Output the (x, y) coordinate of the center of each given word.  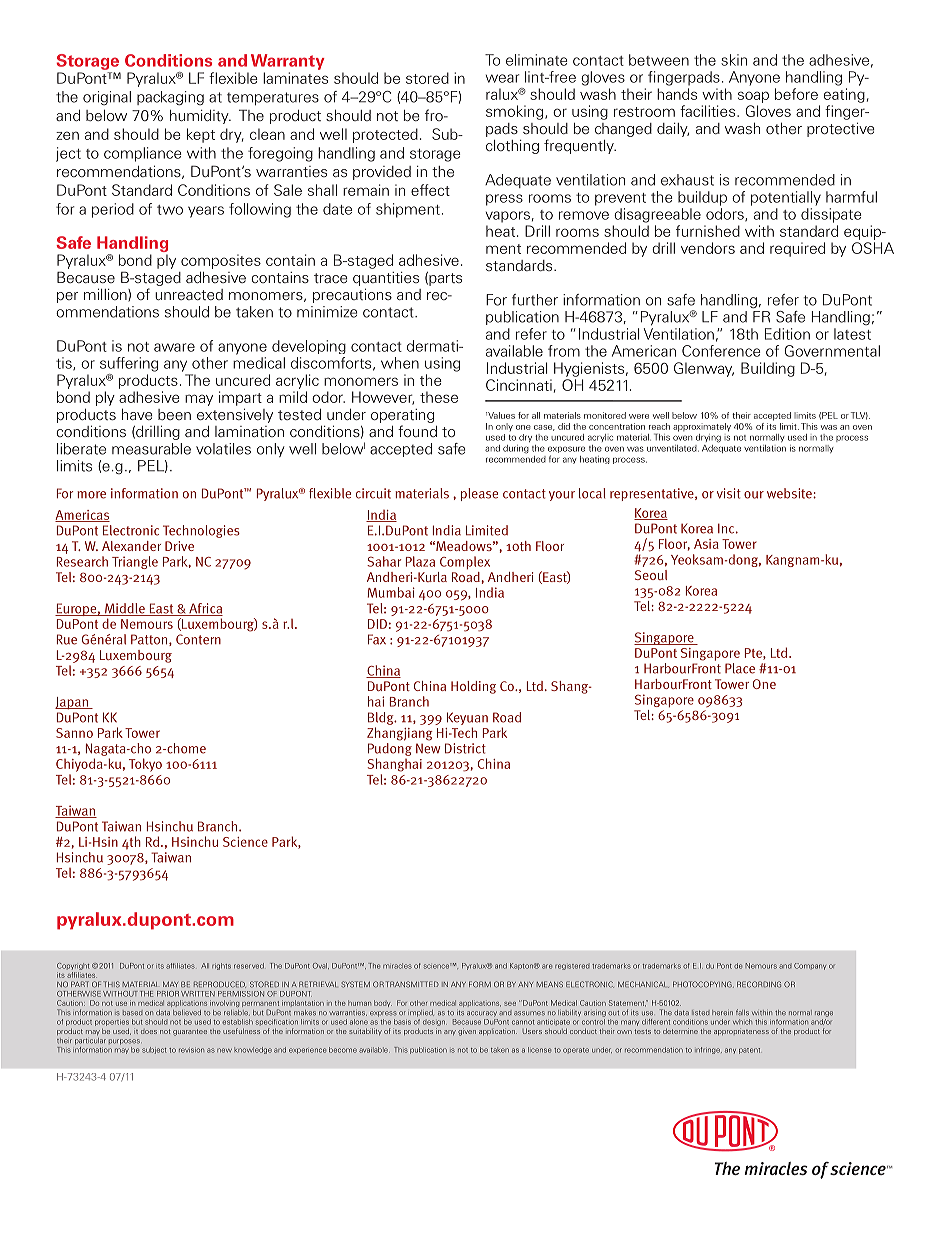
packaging (170, 98)
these (439, 397)
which (742, 1022)
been (174, 414)
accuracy (482, 1014)
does (149, 1031)
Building (768, 369)
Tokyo (145, 765)
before (796, 94)
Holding (473, 687)
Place (740, 668)
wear (502, 78)
